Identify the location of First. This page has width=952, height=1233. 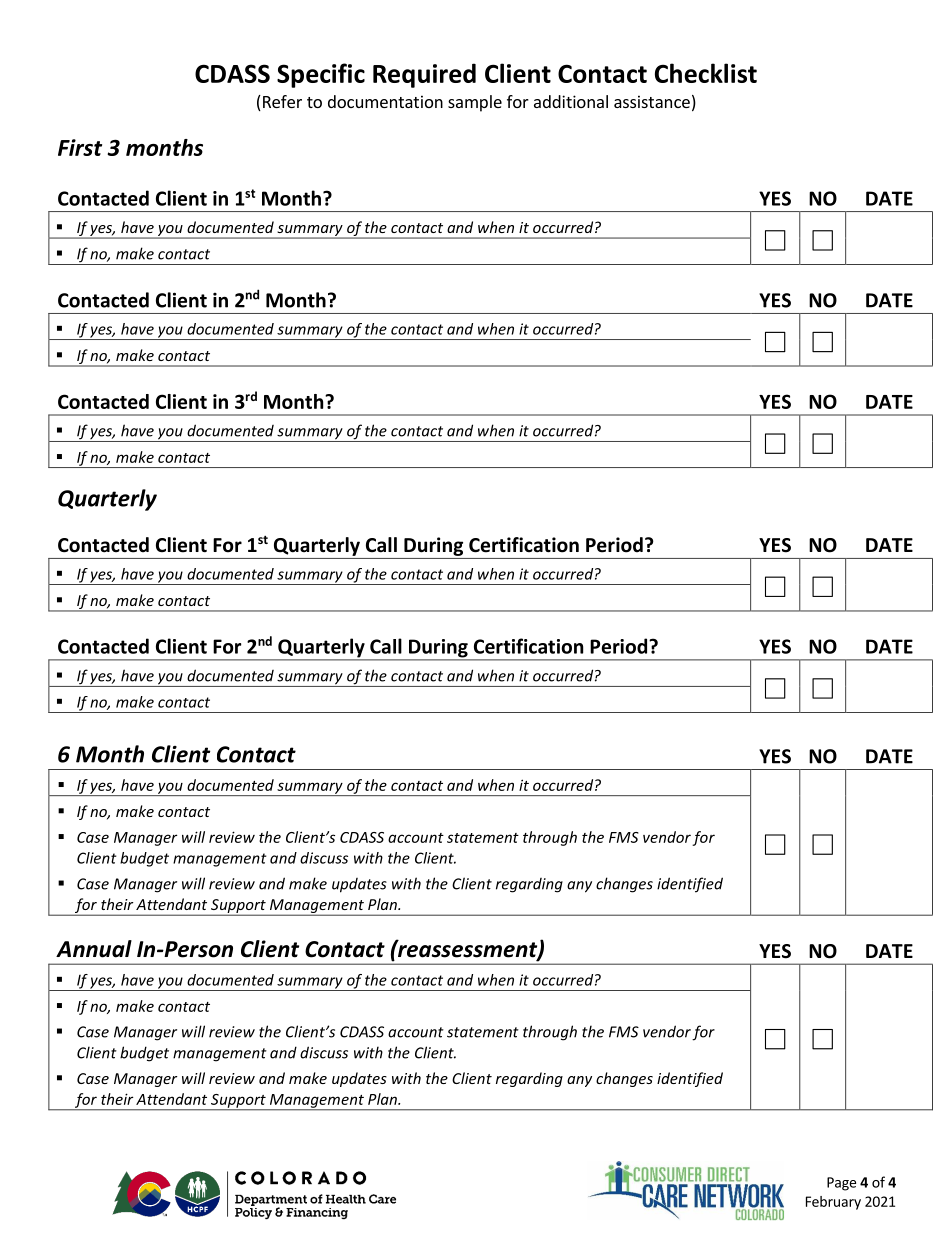
(80, 147).
